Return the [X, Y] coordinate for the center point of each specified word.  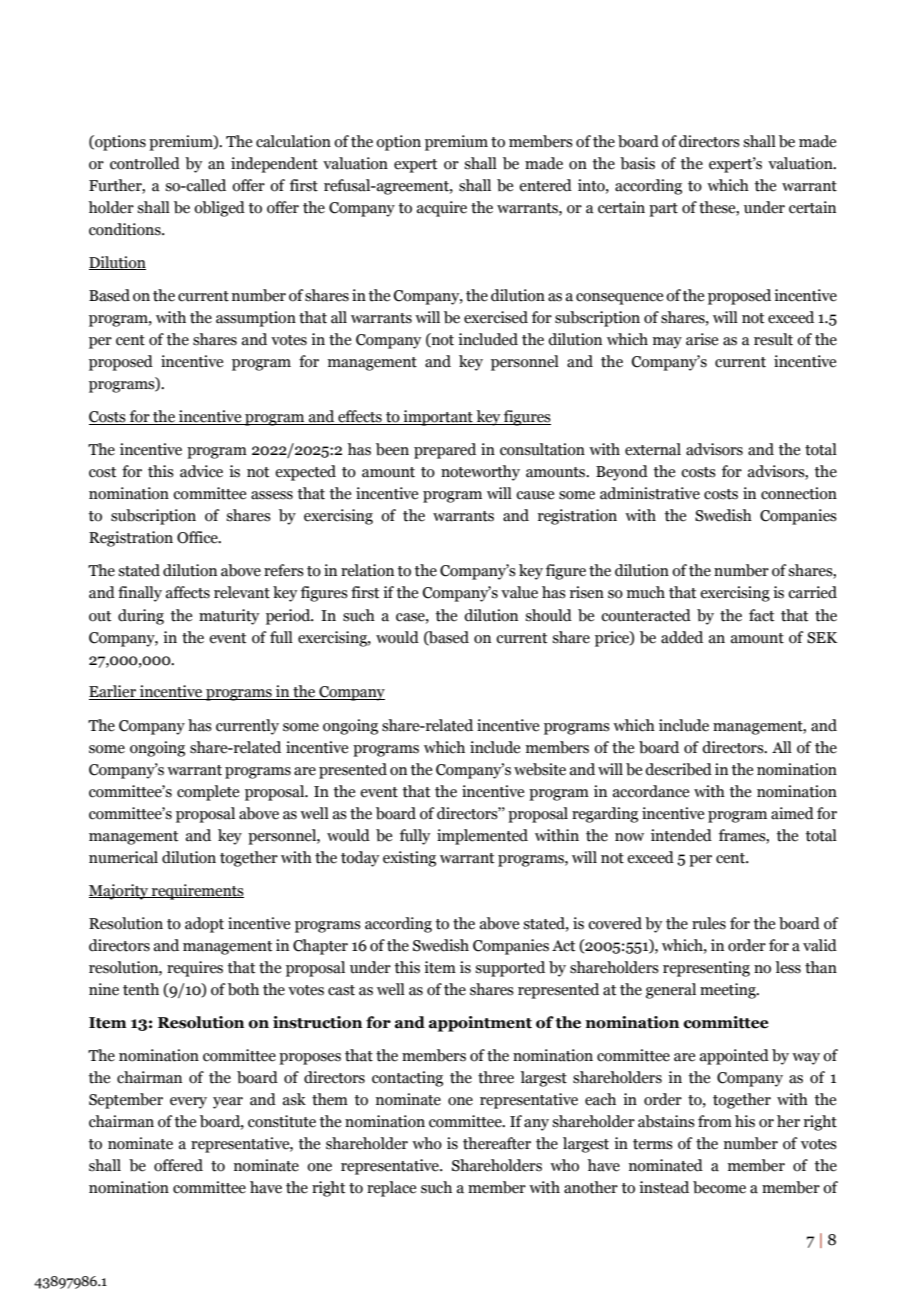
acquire [442, 209]
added [682, 637]
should [548, 615]
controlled [145, 163]
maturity [229, 617]
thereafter [497, 1143]
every [188, 1103]
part [663, 210]
